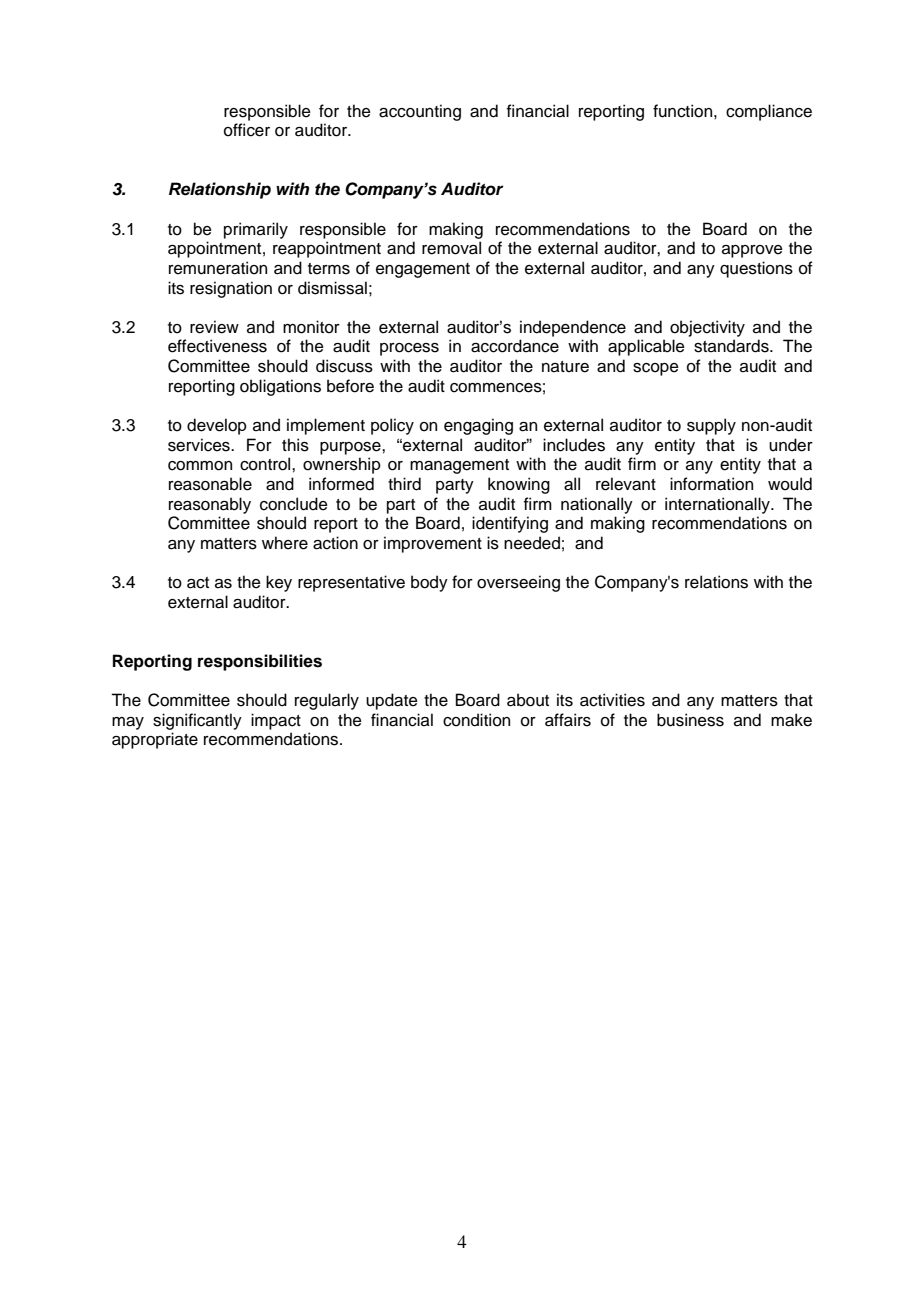 This screenshot has width=924, height=1308. Describe the element at coordinates (732, 346) in the screenshot. I see `standards` at that location.
